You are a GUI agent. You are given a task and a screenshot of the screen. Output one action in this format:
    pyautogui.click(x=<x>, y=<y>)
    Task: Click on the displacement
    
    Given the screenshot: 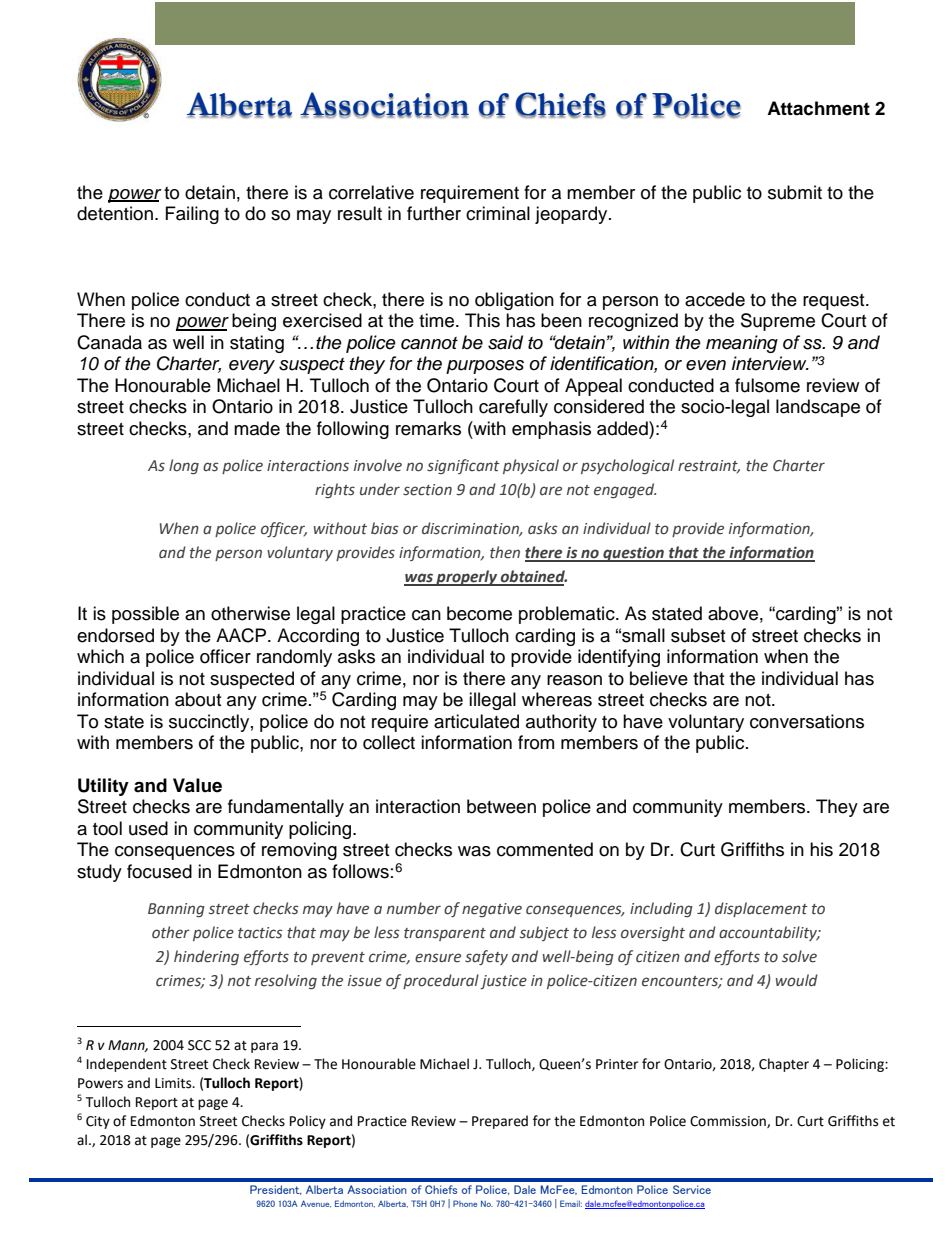 What is the action you would take?
    pyautogui.click(x=761, y=909)
